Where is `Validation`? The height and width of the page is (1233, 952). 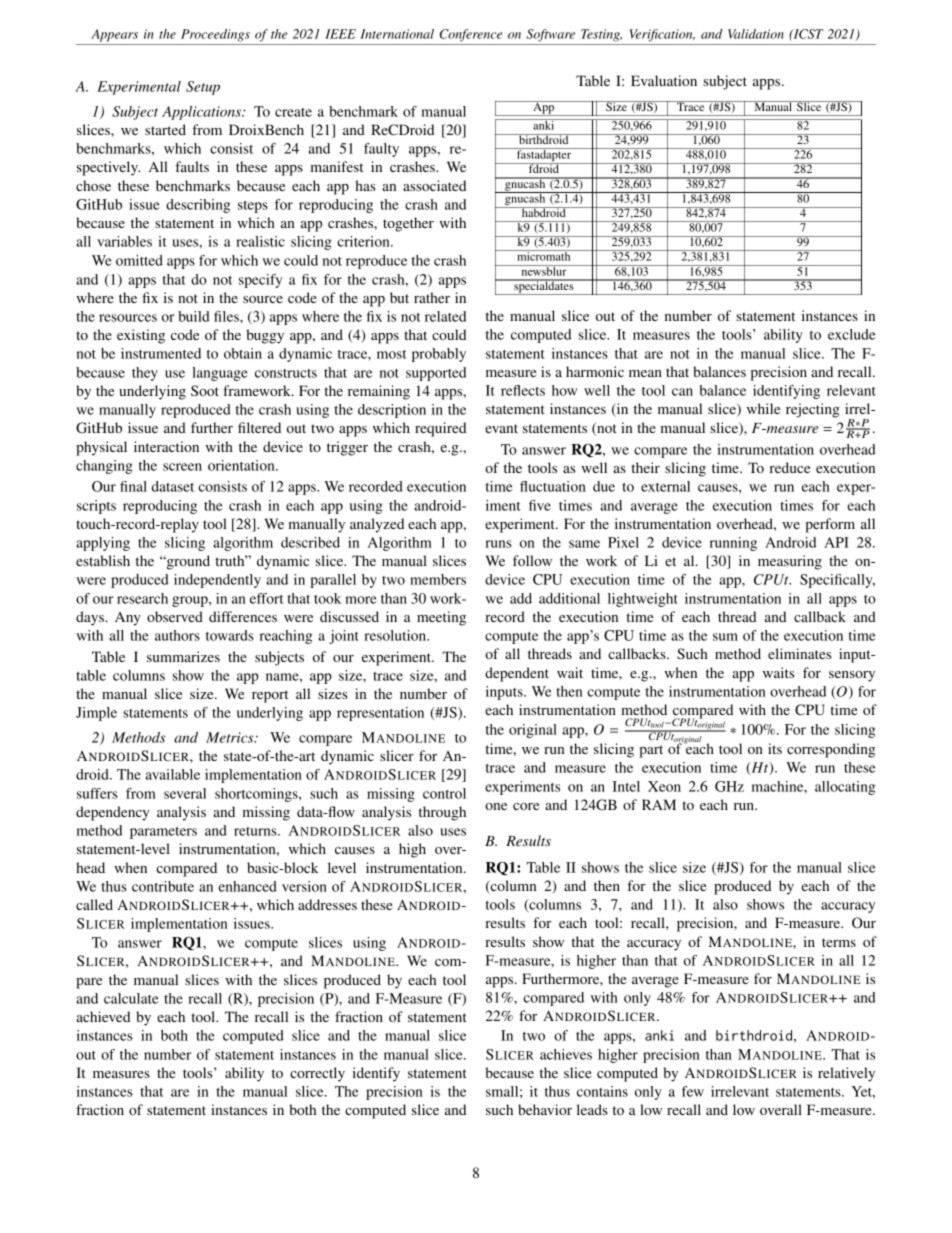 Validation is located at coordinates (756, 34).
